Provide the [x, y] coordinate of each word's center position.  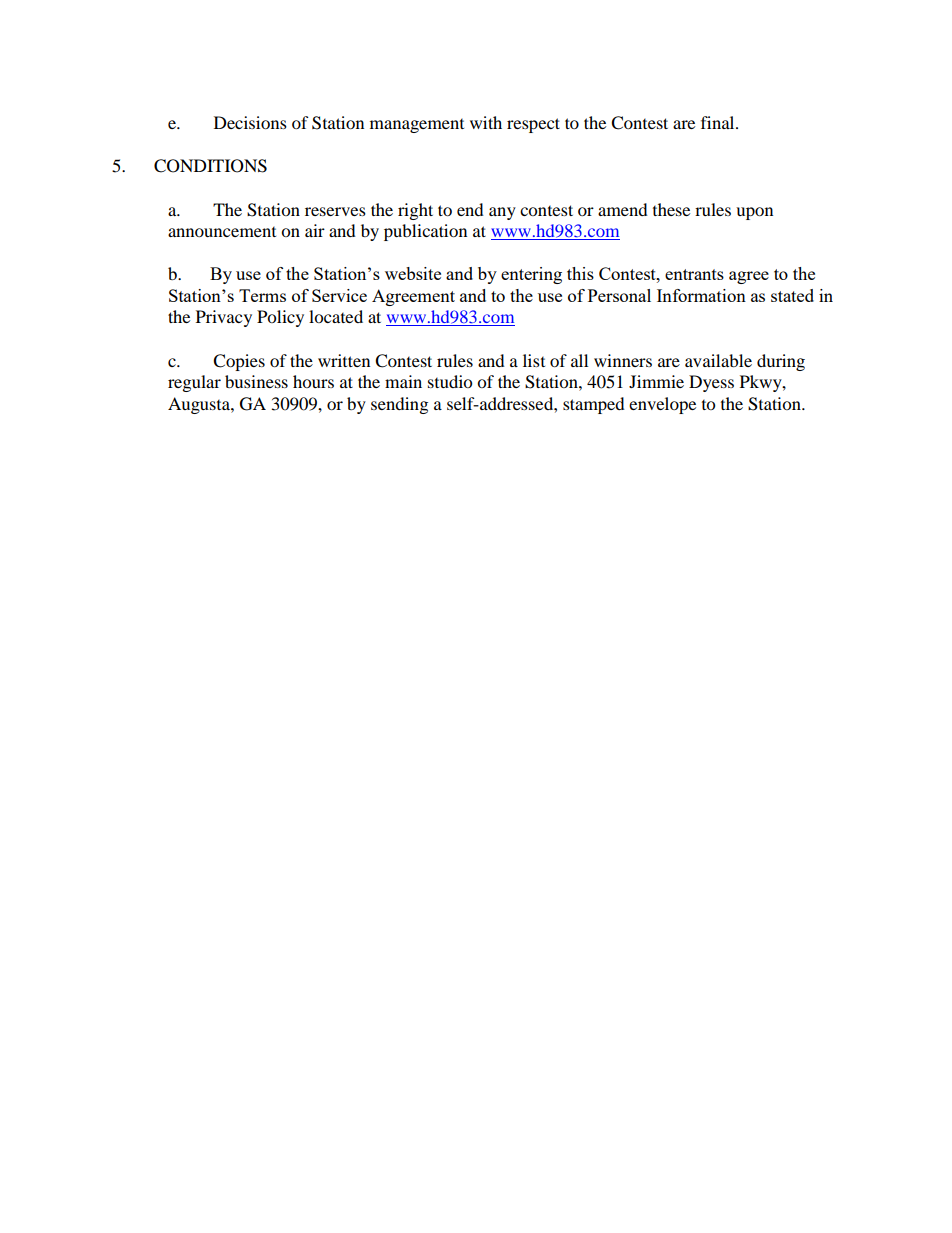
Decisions [250, 122]
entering [531, 275]
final [719, 122]
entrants [694, 274]
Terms [262, 295]
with [486, 122]
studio [450, 381]
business [256, 381]
